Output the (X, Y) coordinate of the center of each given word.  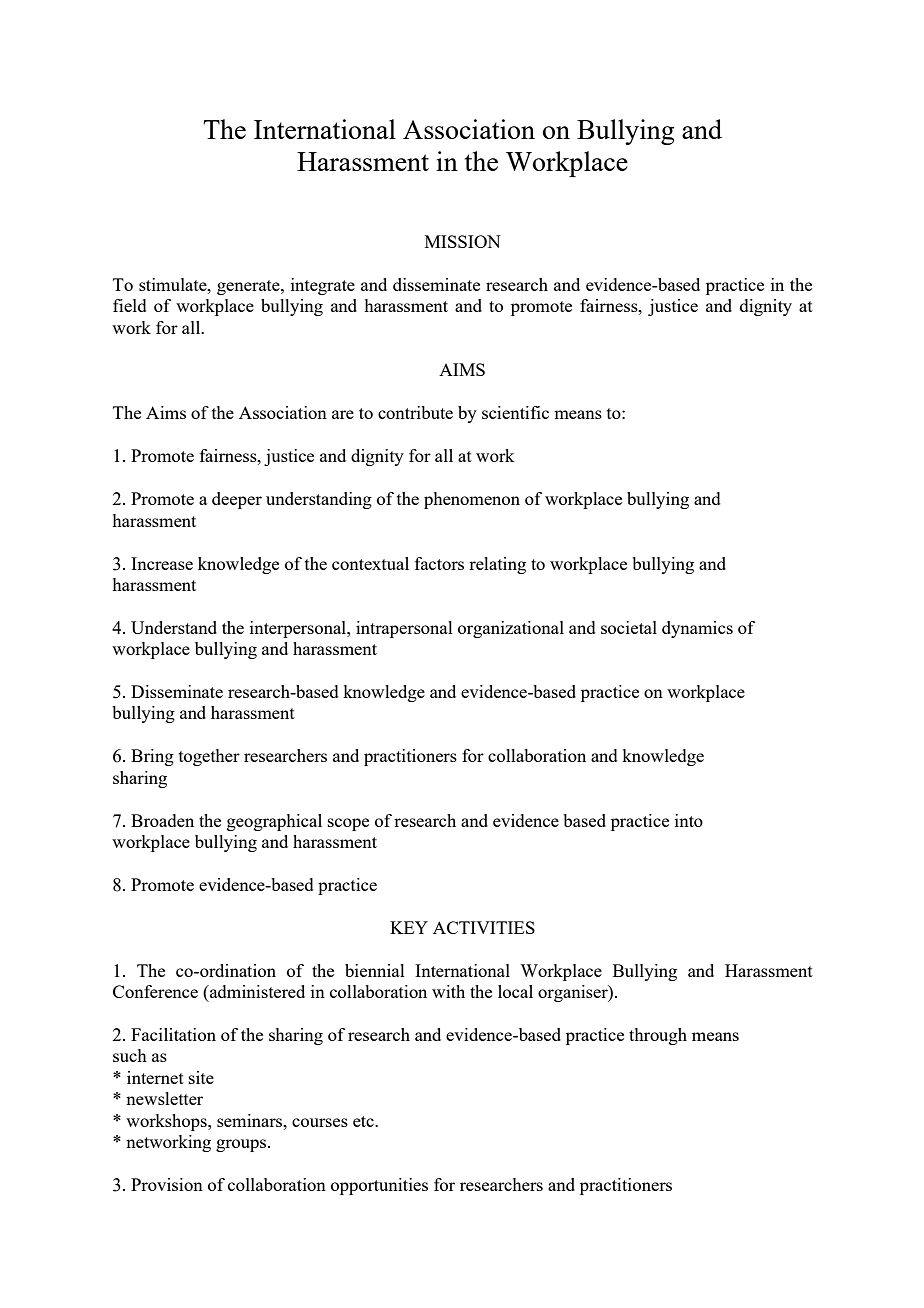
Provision (167, 1184)
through (658, 1036)
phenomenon (472, 500)
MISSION (463, 241)
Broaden (162, 820)
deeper (237, 500)
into (689, 820)
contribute (415, 412)
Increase (162, 563)
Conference (155, 991)
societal (629, 627)
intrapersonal (404, 629)
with (448, 991)
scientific (515, 412)
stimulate (174, 284)
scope (348, 824)
